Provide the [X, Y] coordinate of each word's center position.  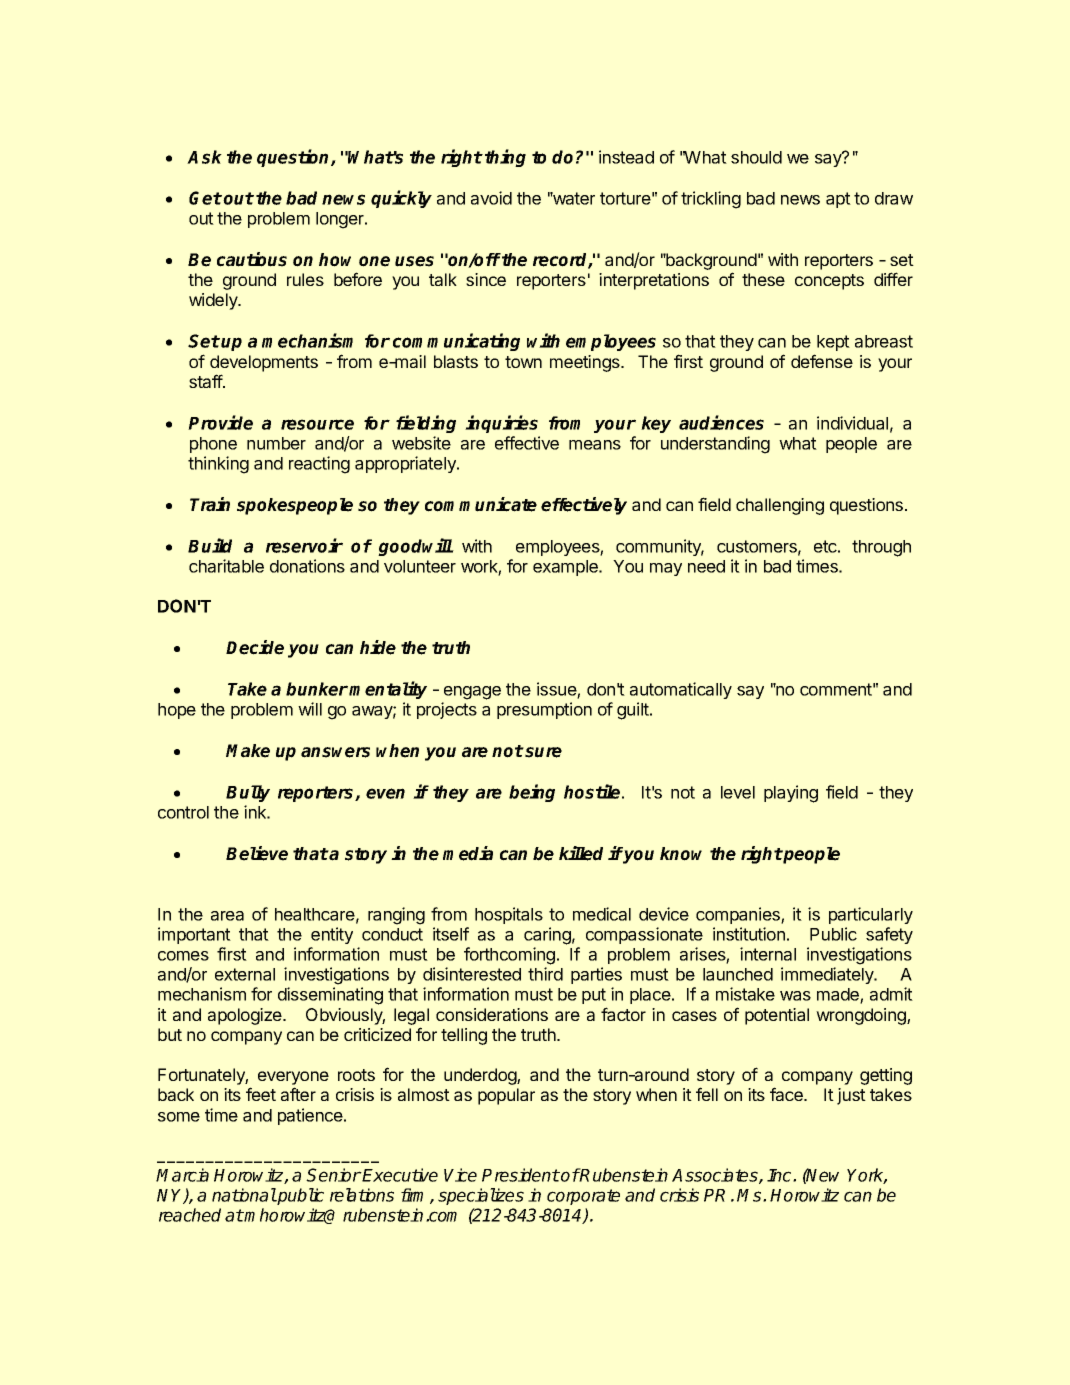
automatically [681, 690]
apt [838, 200]
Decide [255, 647]
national [244, 1195]
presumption [544, 710]
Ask [204, 157]
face [787, 1094]
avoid [491, 198]
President [521, 1175]
